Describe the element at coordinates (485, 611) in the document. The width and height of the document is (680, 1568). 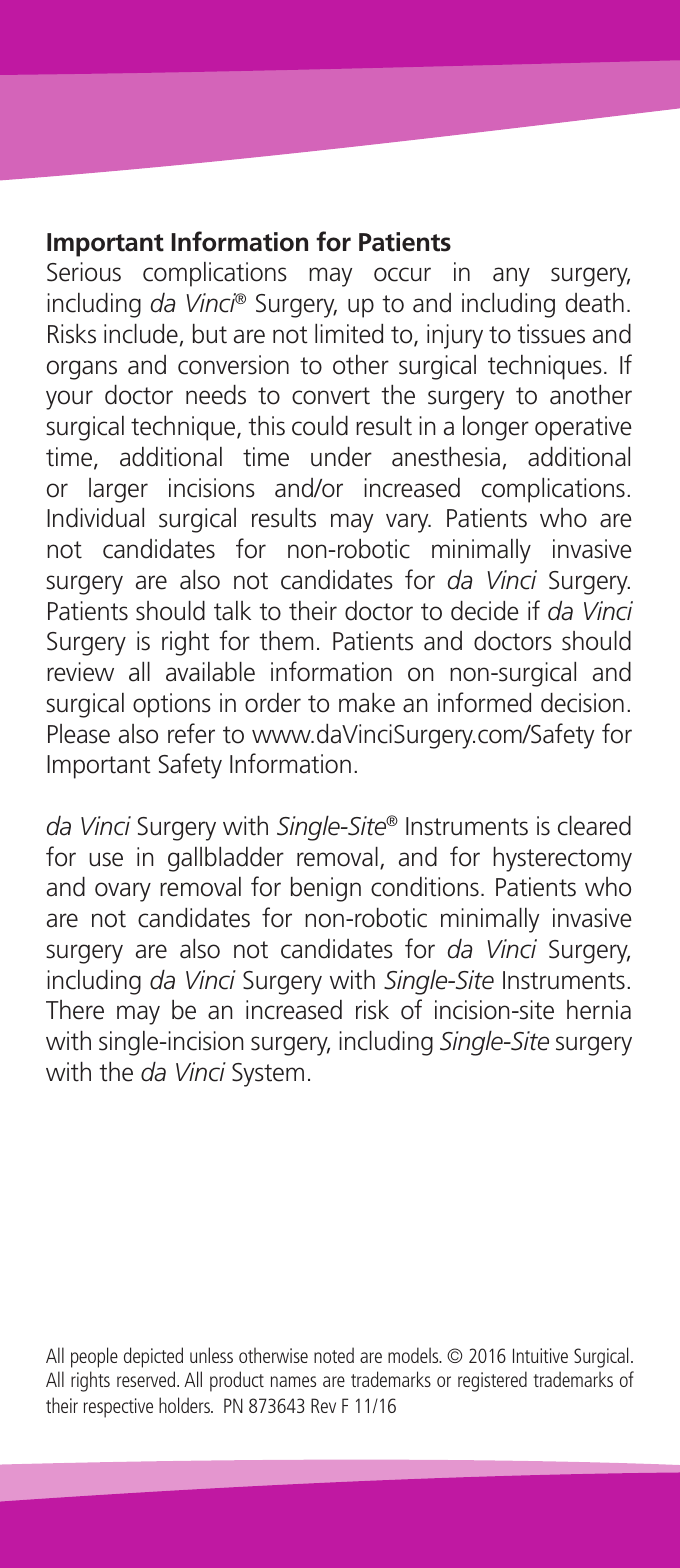
I see `decide` at that location.
